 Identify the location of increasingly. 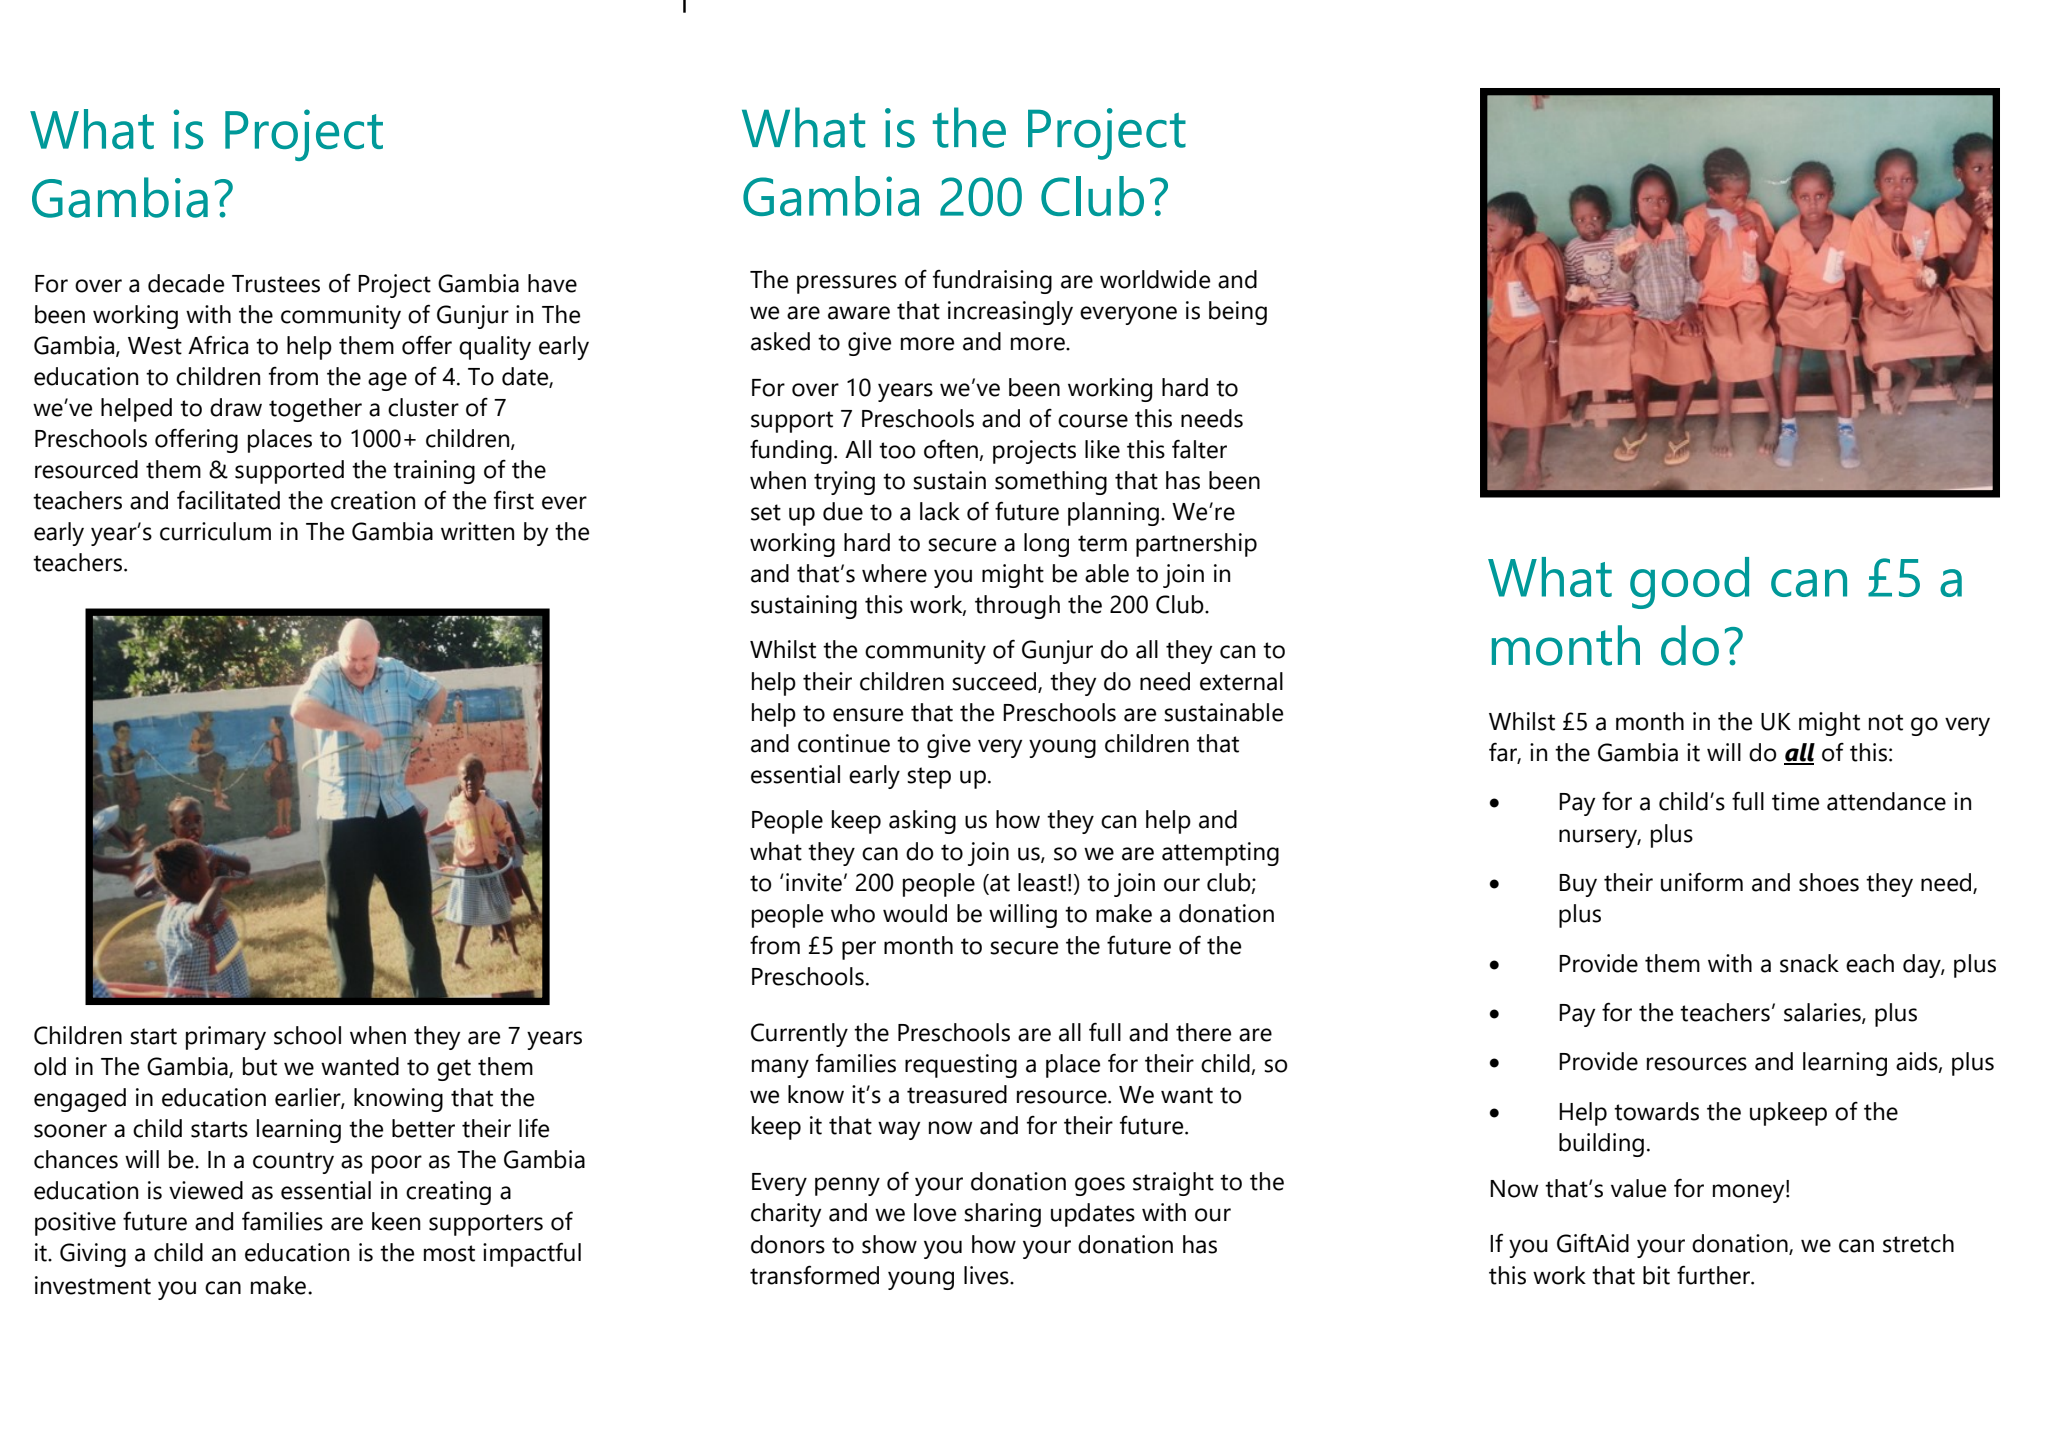
(1010, 313).
